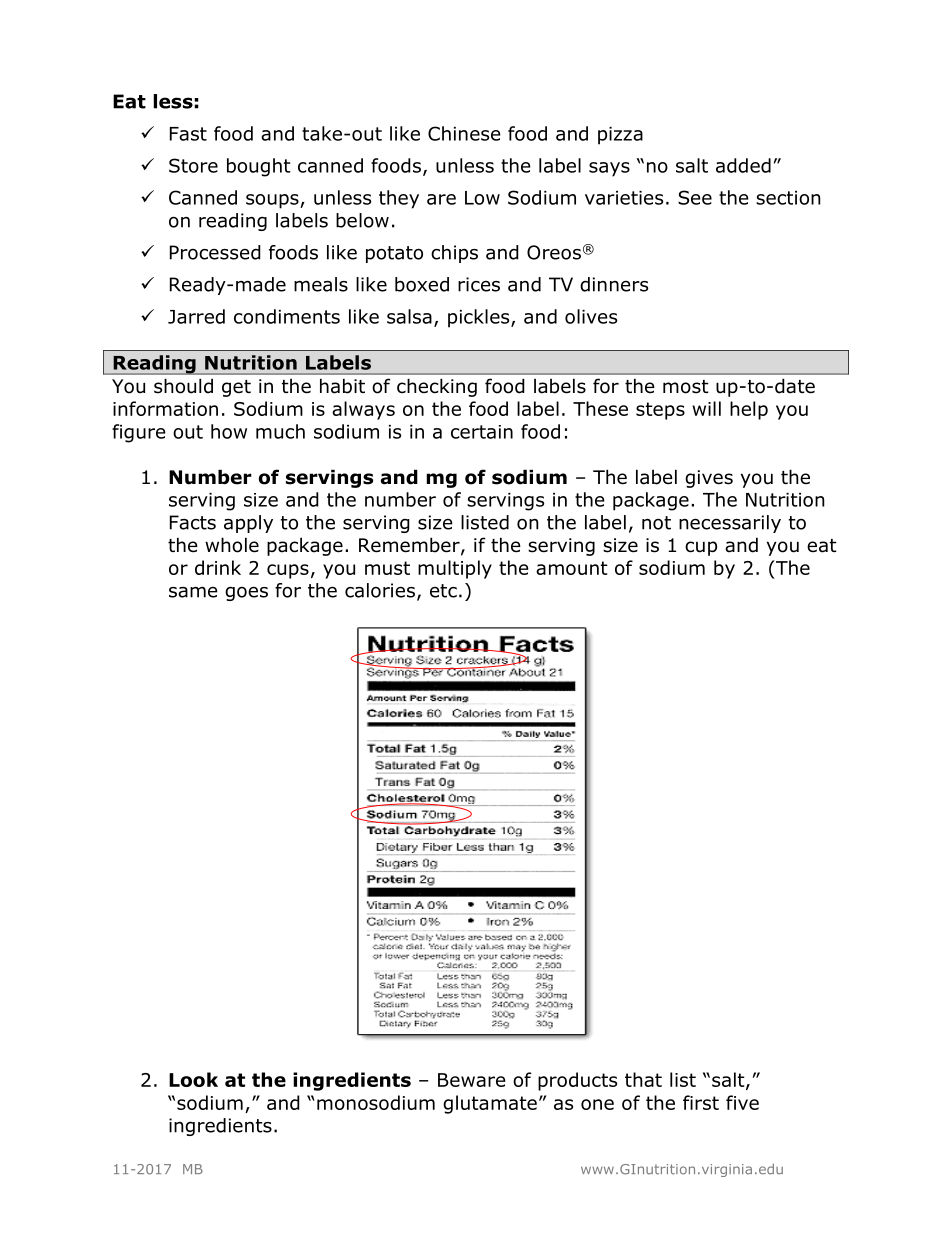 This screenshot has height=1233, width=952. What do you see at coordinates (193, 1079) in the screenshot?
I see `Look` at bounding box center [193, 1079].
